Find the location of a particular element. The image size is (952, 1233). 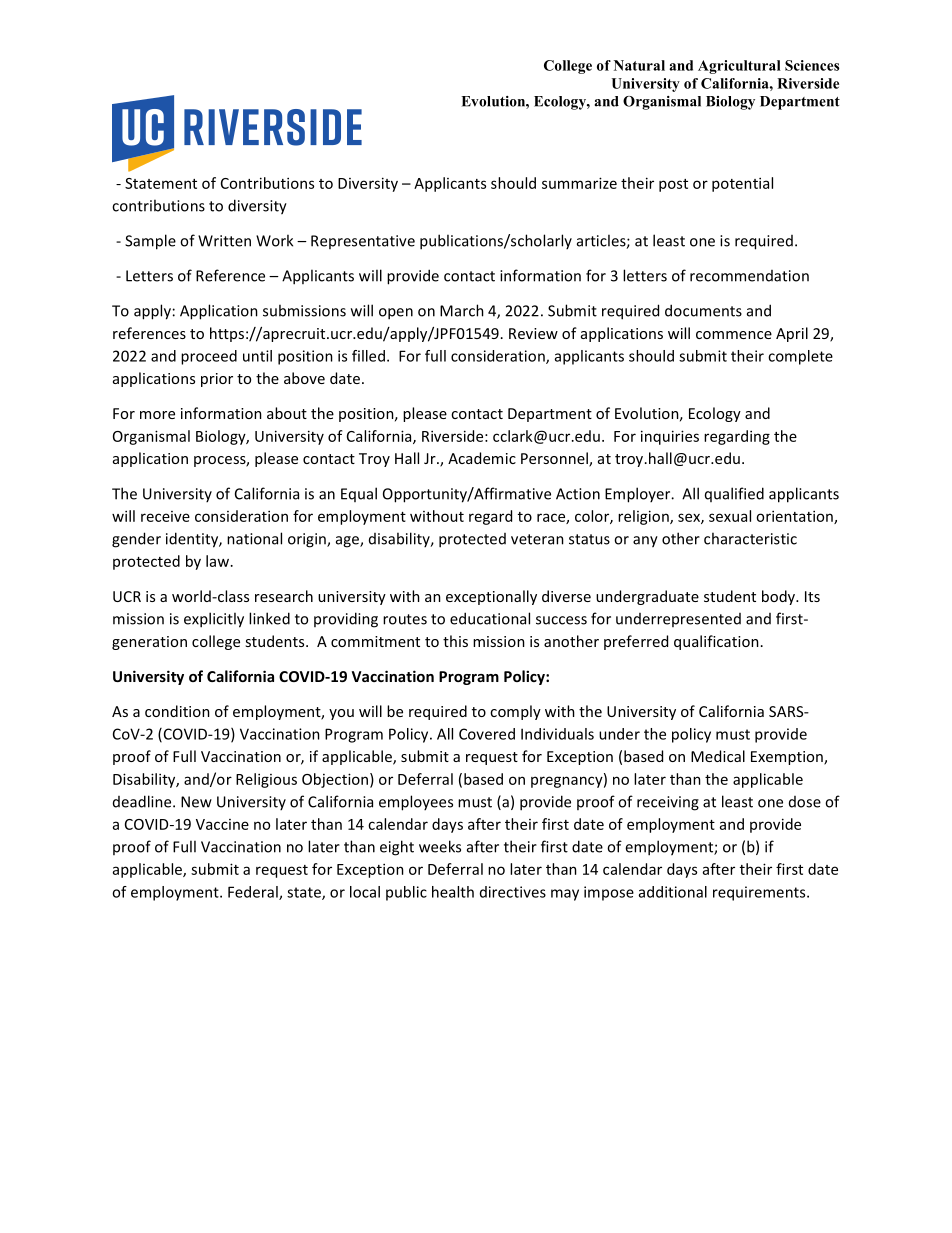

Federal is located at coordinates (254, 893).
